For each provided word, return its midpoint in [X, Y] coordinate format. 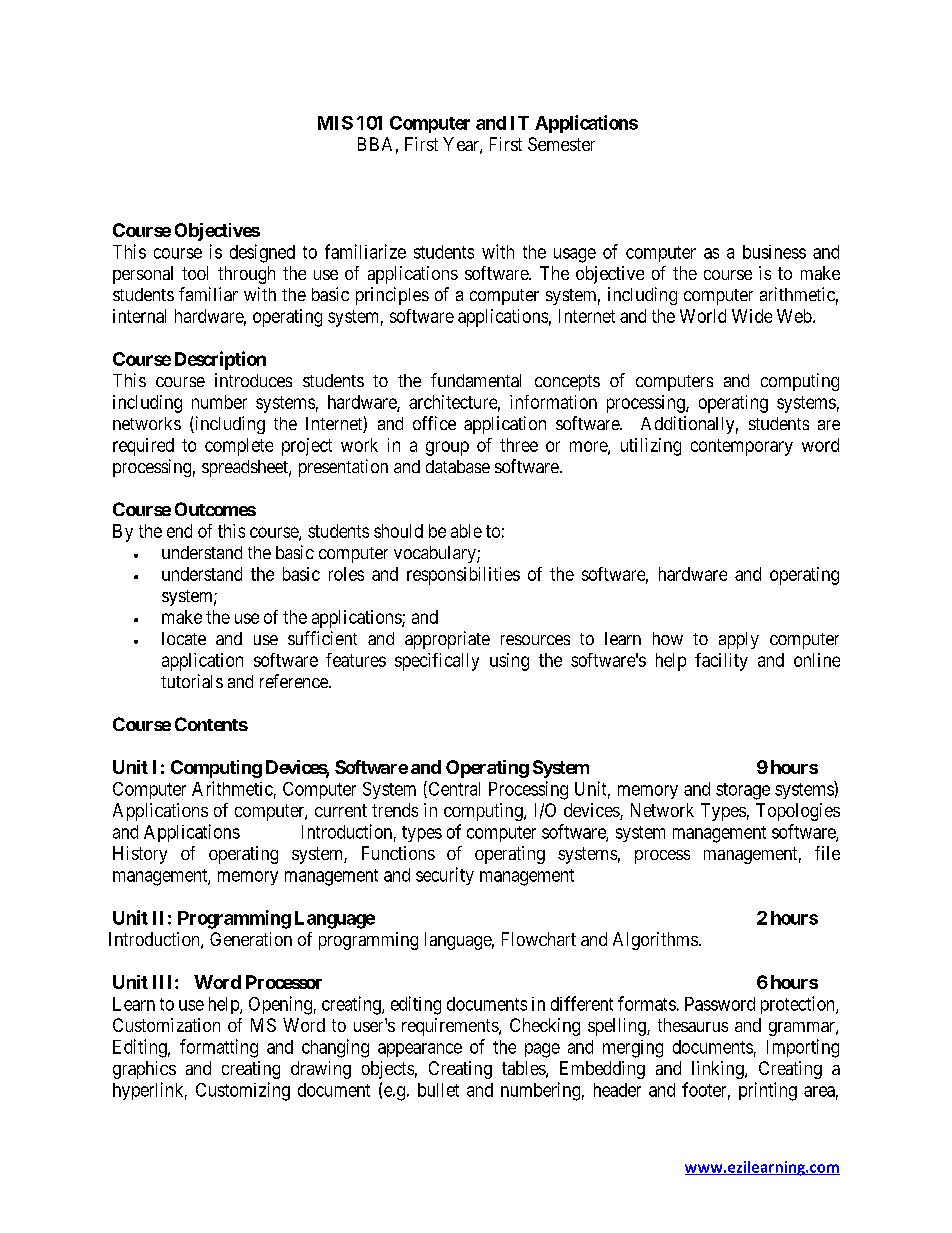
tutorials [192, 681]
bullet [438, 1090]
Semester [561, 144]
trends [395, 810]
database [458, 466]
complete [239, 447]
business [774, 252]
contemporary [742, 447]
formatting [219, 1048]
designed [262, 253]
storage [743, 791]
